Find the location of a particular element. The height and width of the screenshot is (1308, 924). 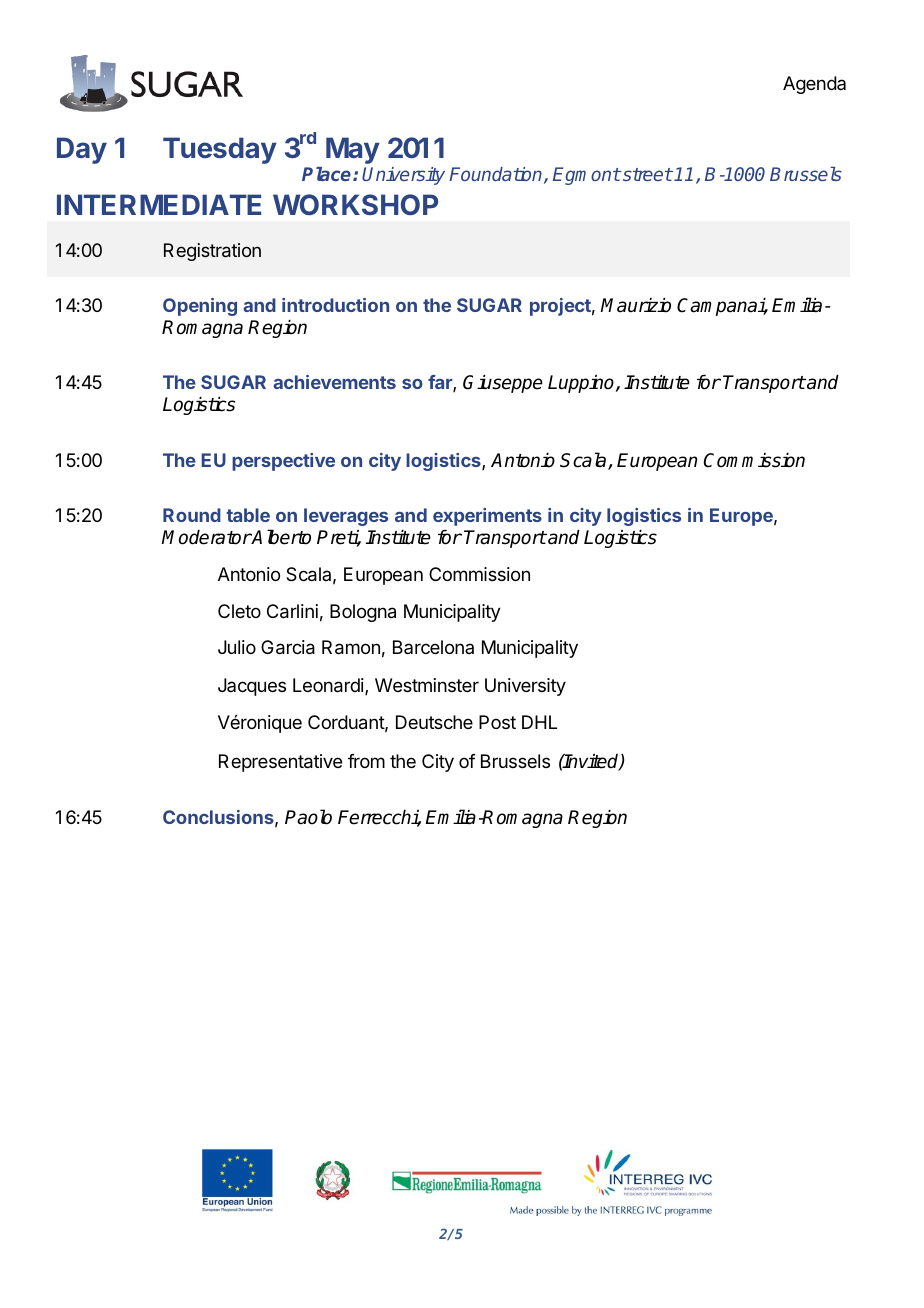

Westminster is located at coordinates (427, 685).
